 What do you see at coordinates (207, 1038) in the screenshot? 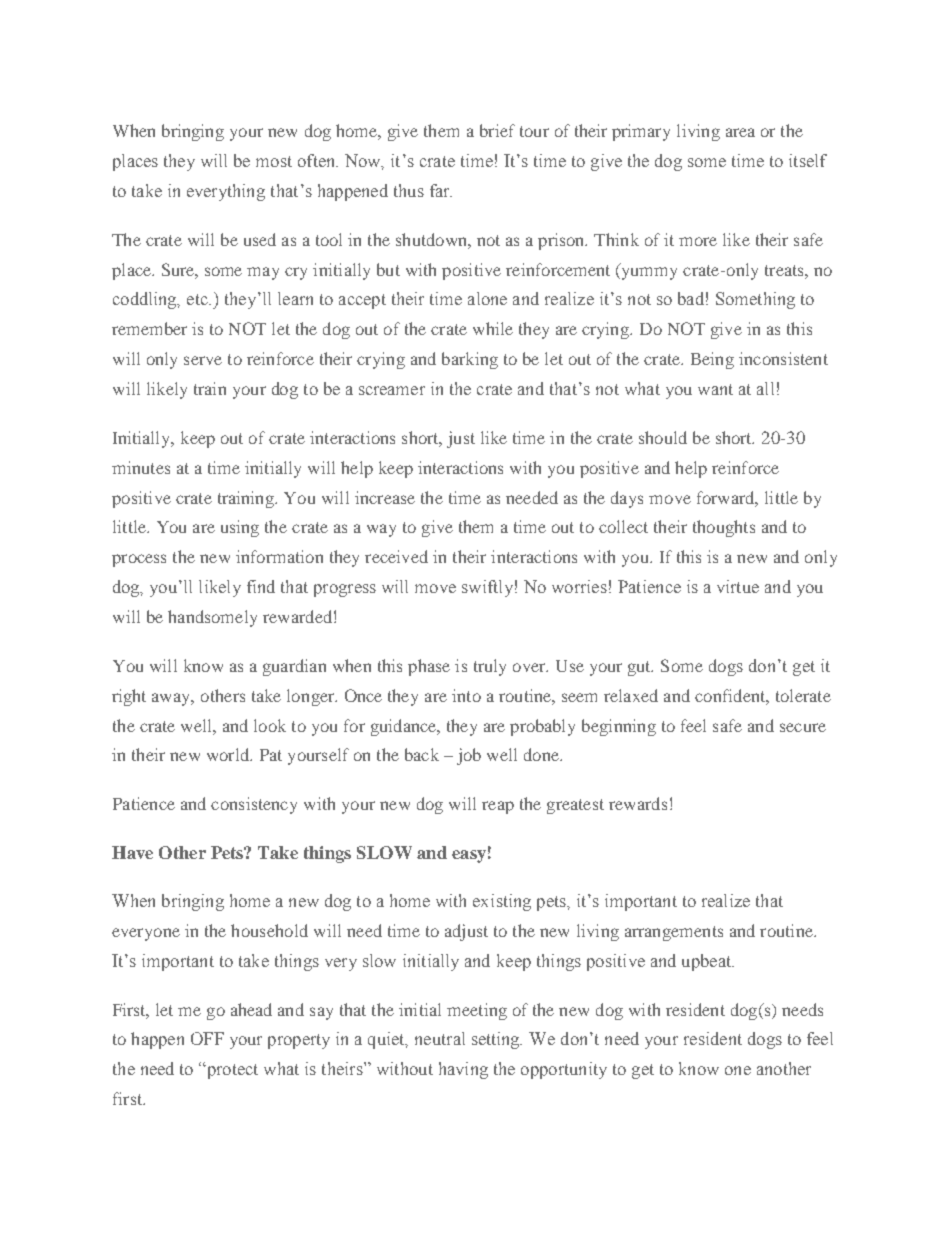
I see `OFF` at bounding box center [207, 1038].
